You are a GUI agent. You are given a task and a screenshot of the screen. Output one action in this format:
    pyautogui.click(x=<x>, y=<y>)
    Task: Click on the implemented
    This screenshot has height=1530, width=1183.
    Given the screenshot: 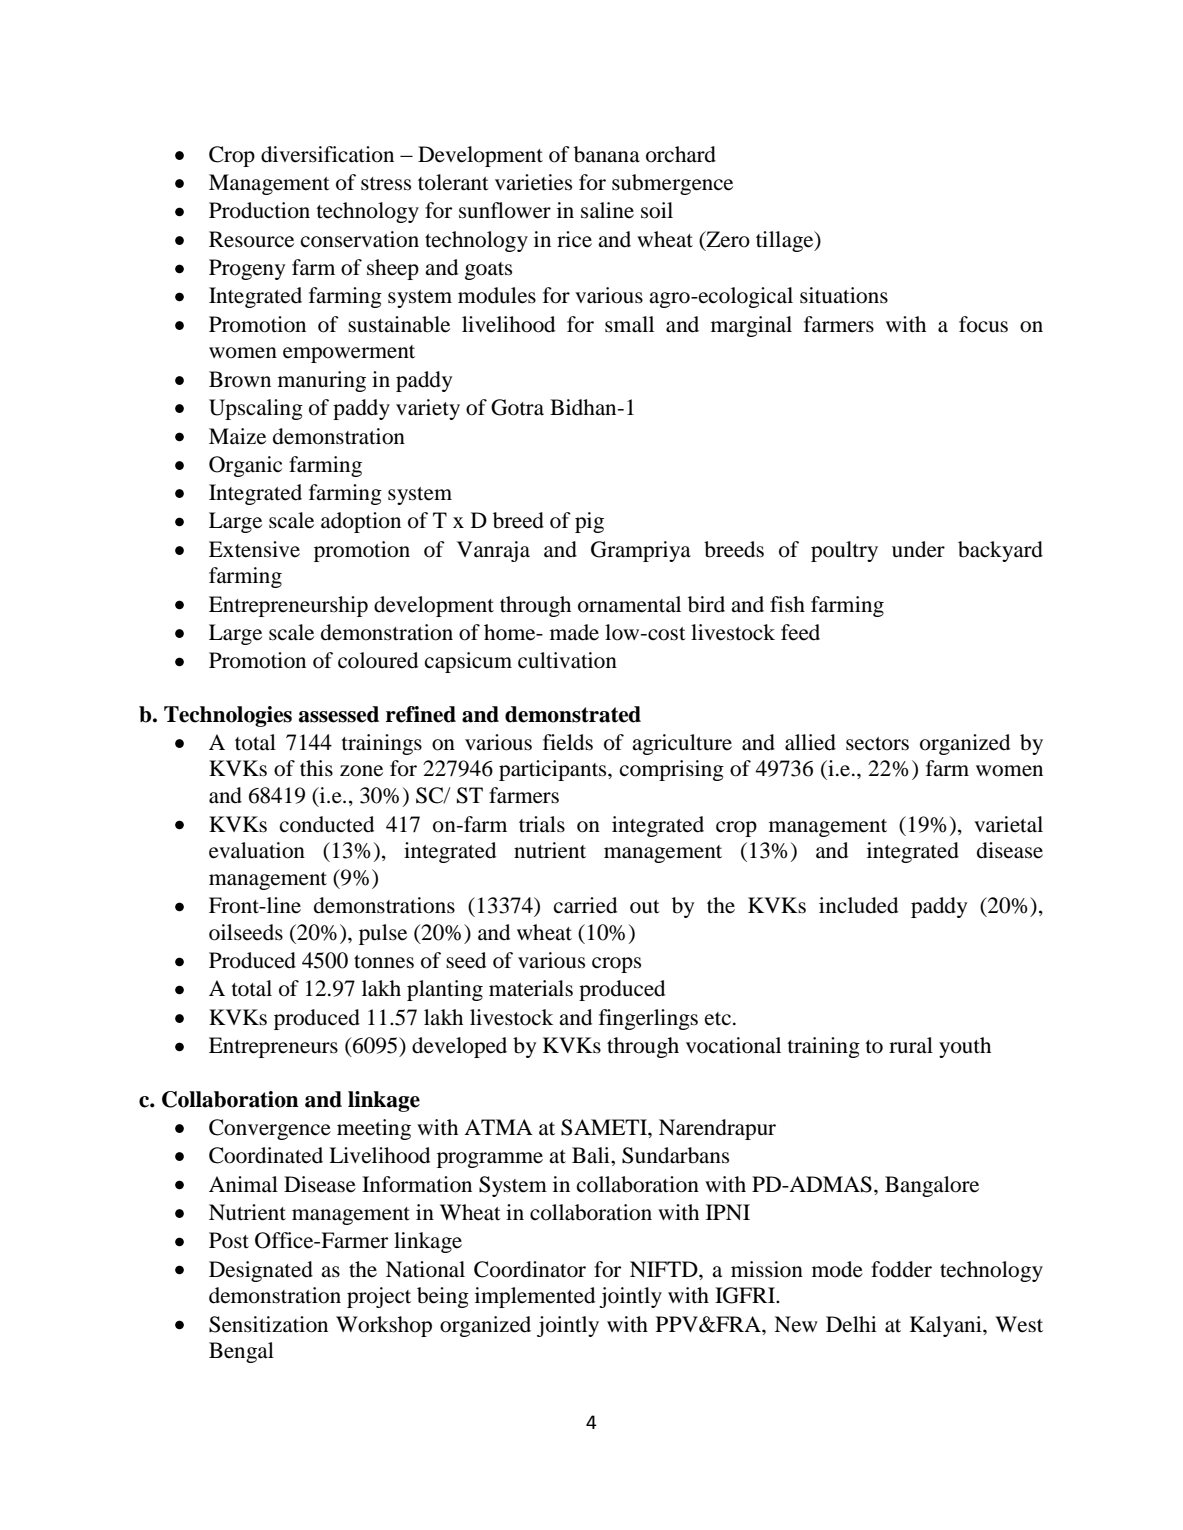 What is the action you would take?
    pyautogui.click(x=535, y=1297)
